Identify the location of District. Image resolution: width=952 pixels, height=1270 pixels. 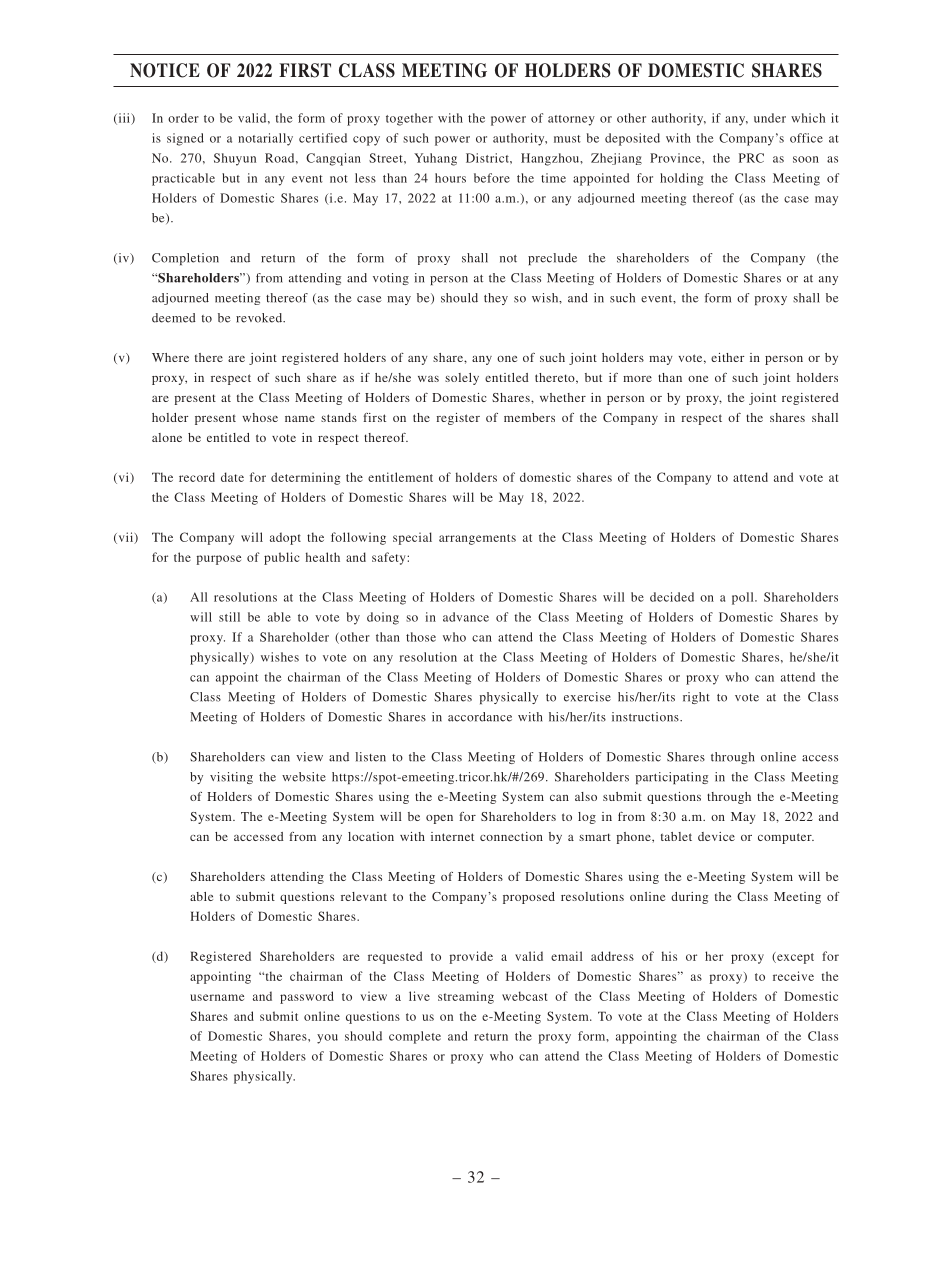
(488, 158).
